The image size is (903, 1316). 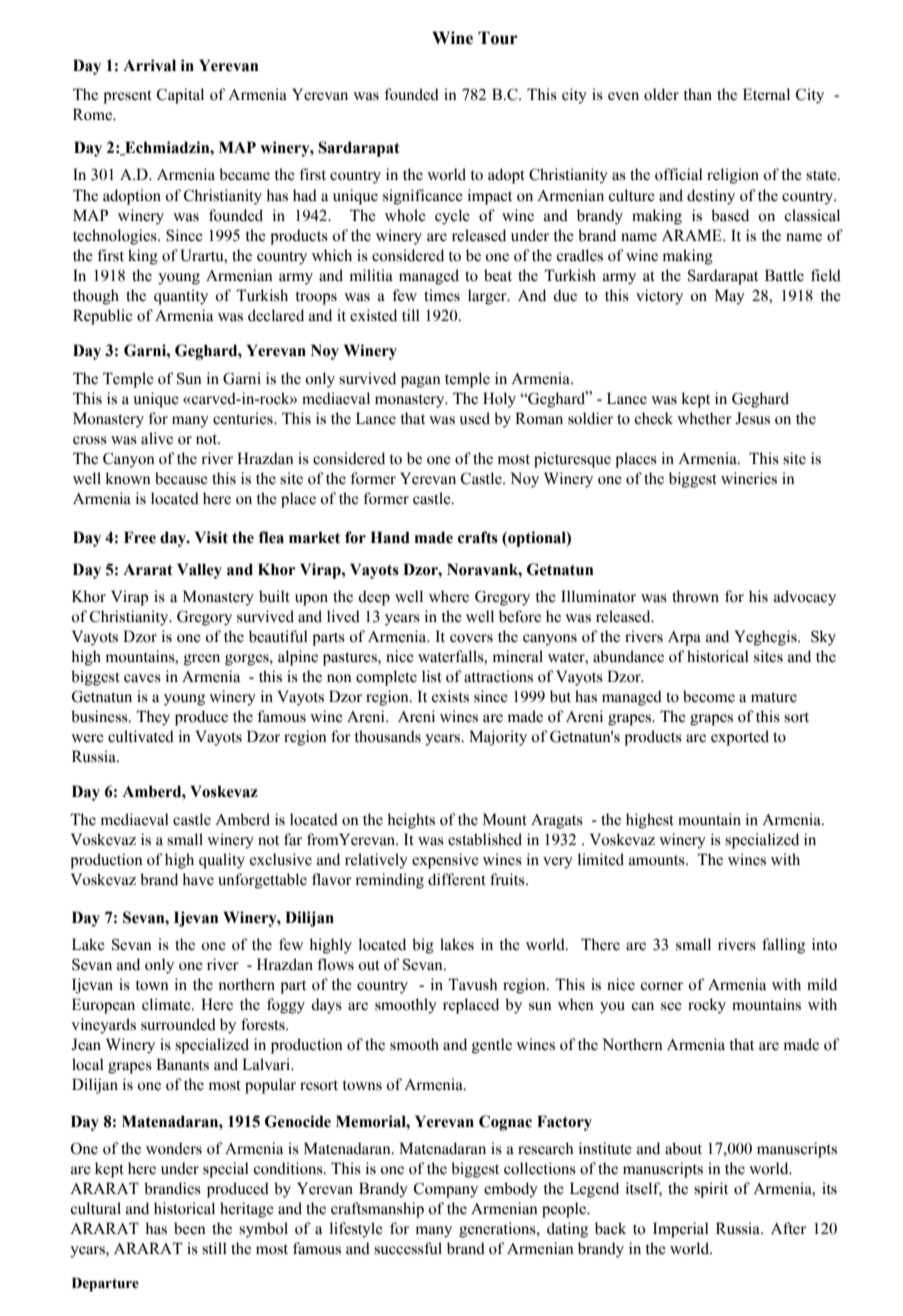 I want to click on Capital, so click(x=180, y=96).
